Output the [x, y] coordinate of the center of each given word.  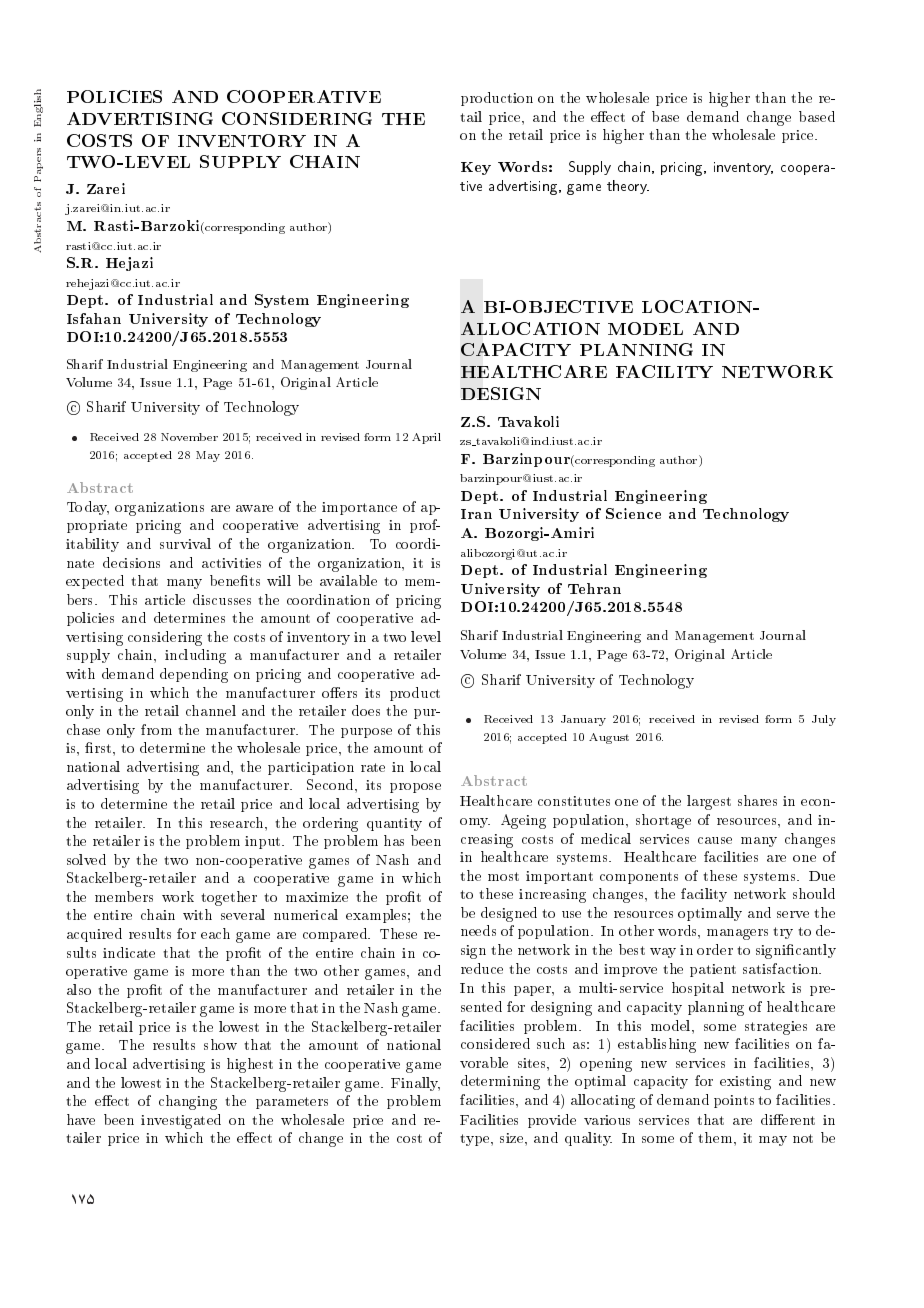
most [503, 876]
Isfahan [94, 318]
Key [476, 168]
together [229, 898]
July [824, 720]
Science [633, 513]
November [189, 437]
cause [715, 840]
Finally [415, 1084]
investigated [181, 1121]
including [195, 656]
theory [628, 187]
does [366, 710]
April [426, 438]
